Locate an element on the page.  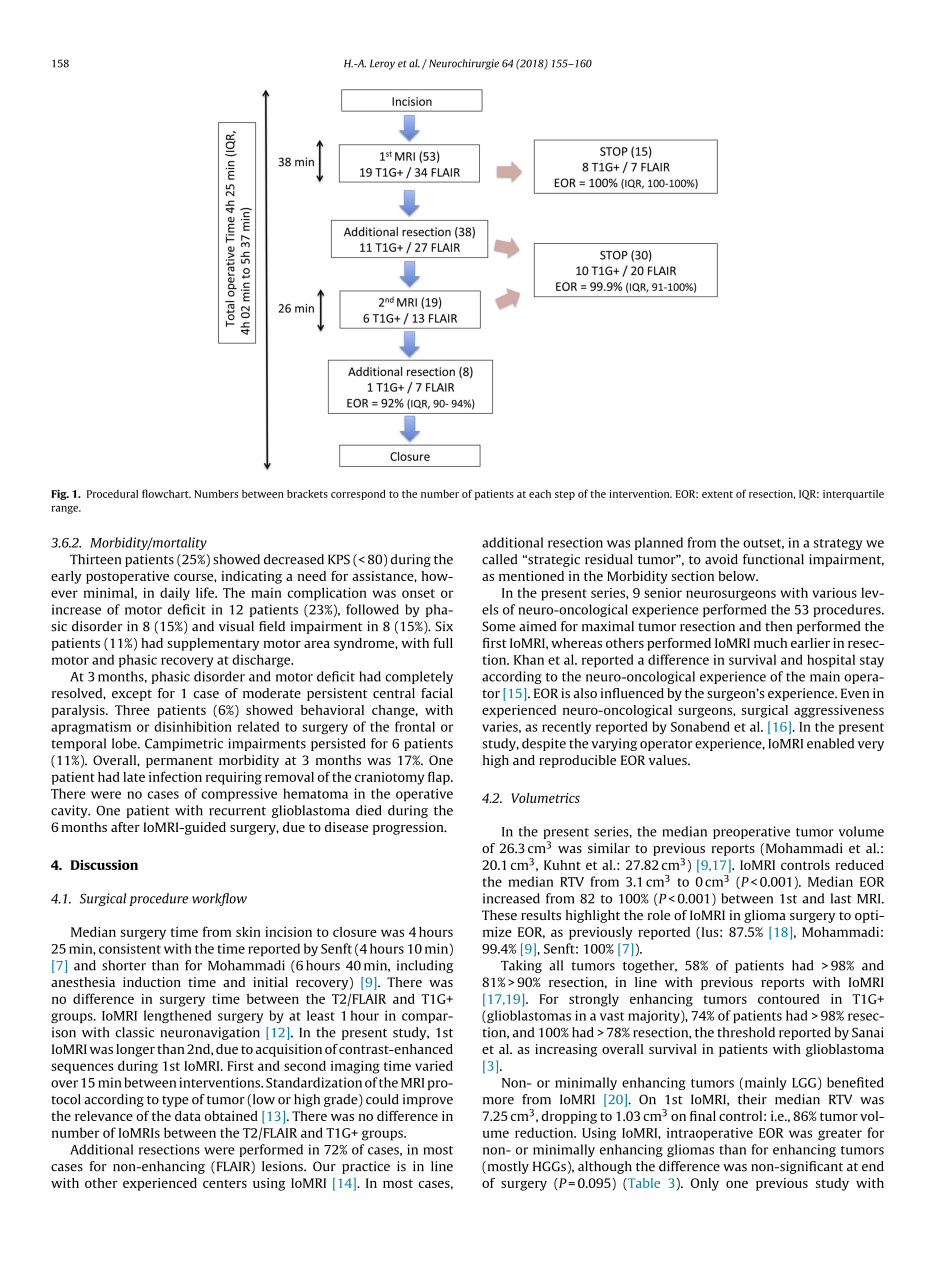
Discussion is located at coordinates (104, 865).
